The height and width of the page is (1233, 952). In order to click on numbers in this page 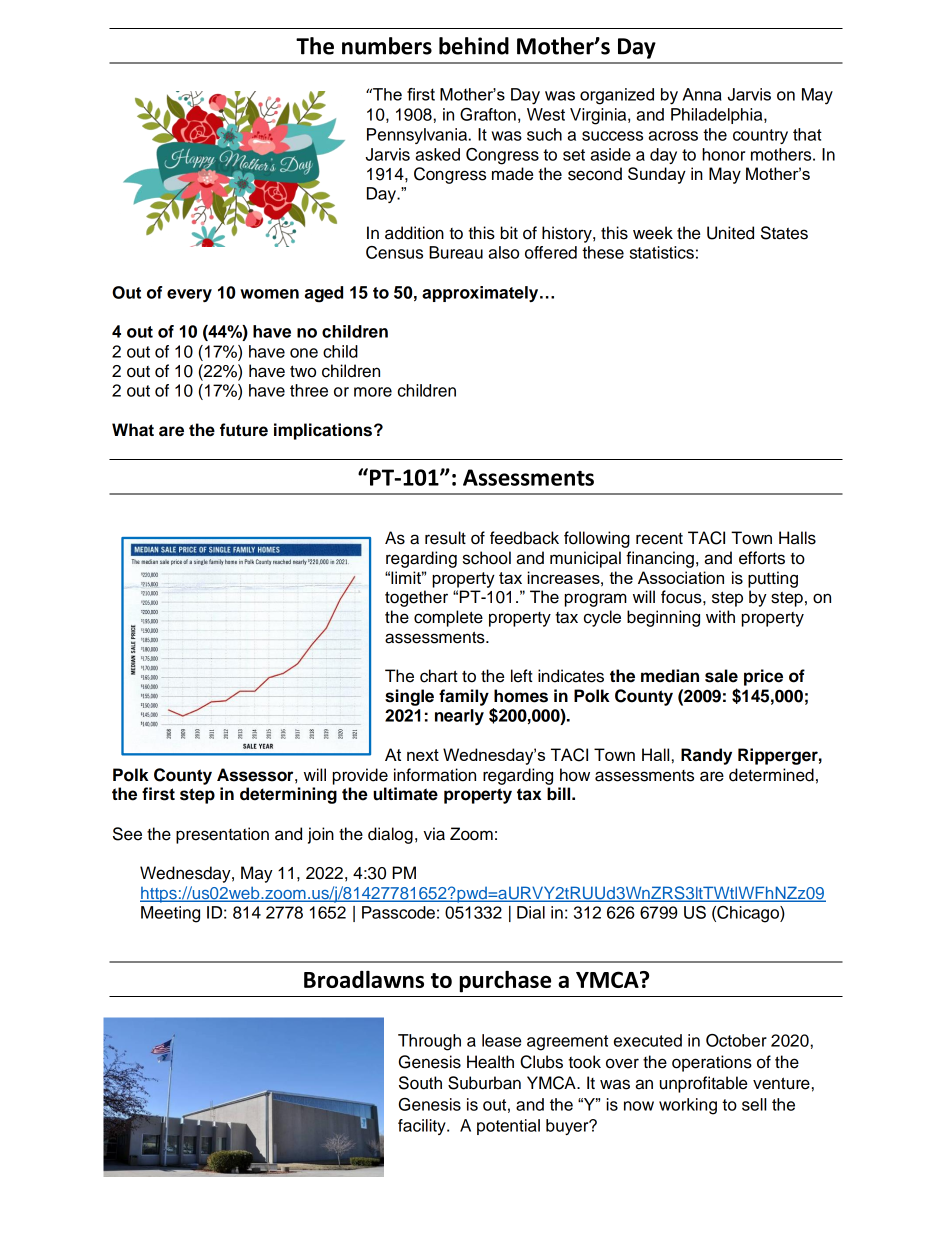, I will do `click(387, 46)`.
